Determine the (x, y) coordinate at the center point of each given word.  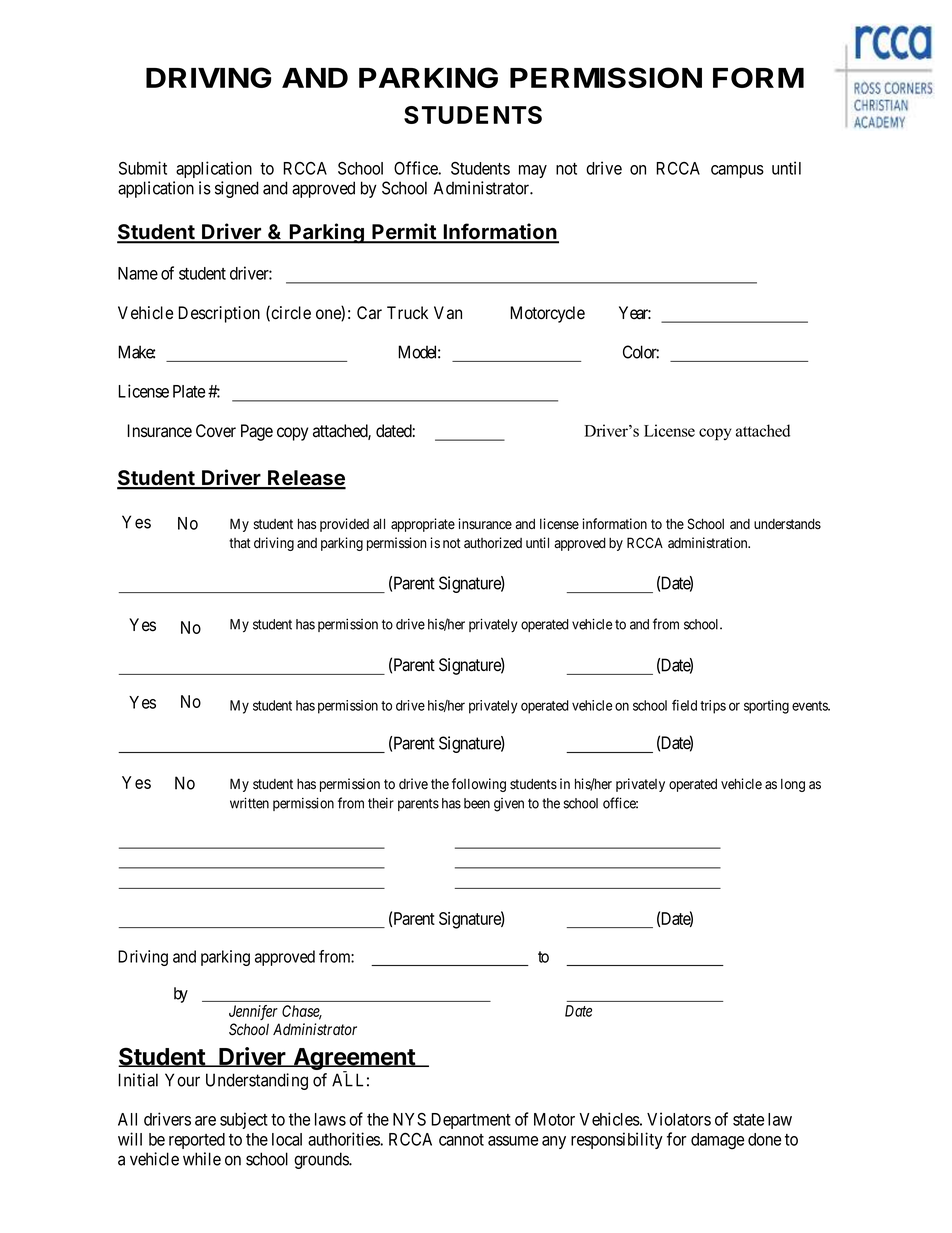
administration (709, 543)
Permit (404, 232)
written (249, 803)
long (793, 785)
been (477, 803)
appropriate (423, 525)
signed (237, 189)
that (240, 543)
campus (737, 171)
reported (197, 1141)
